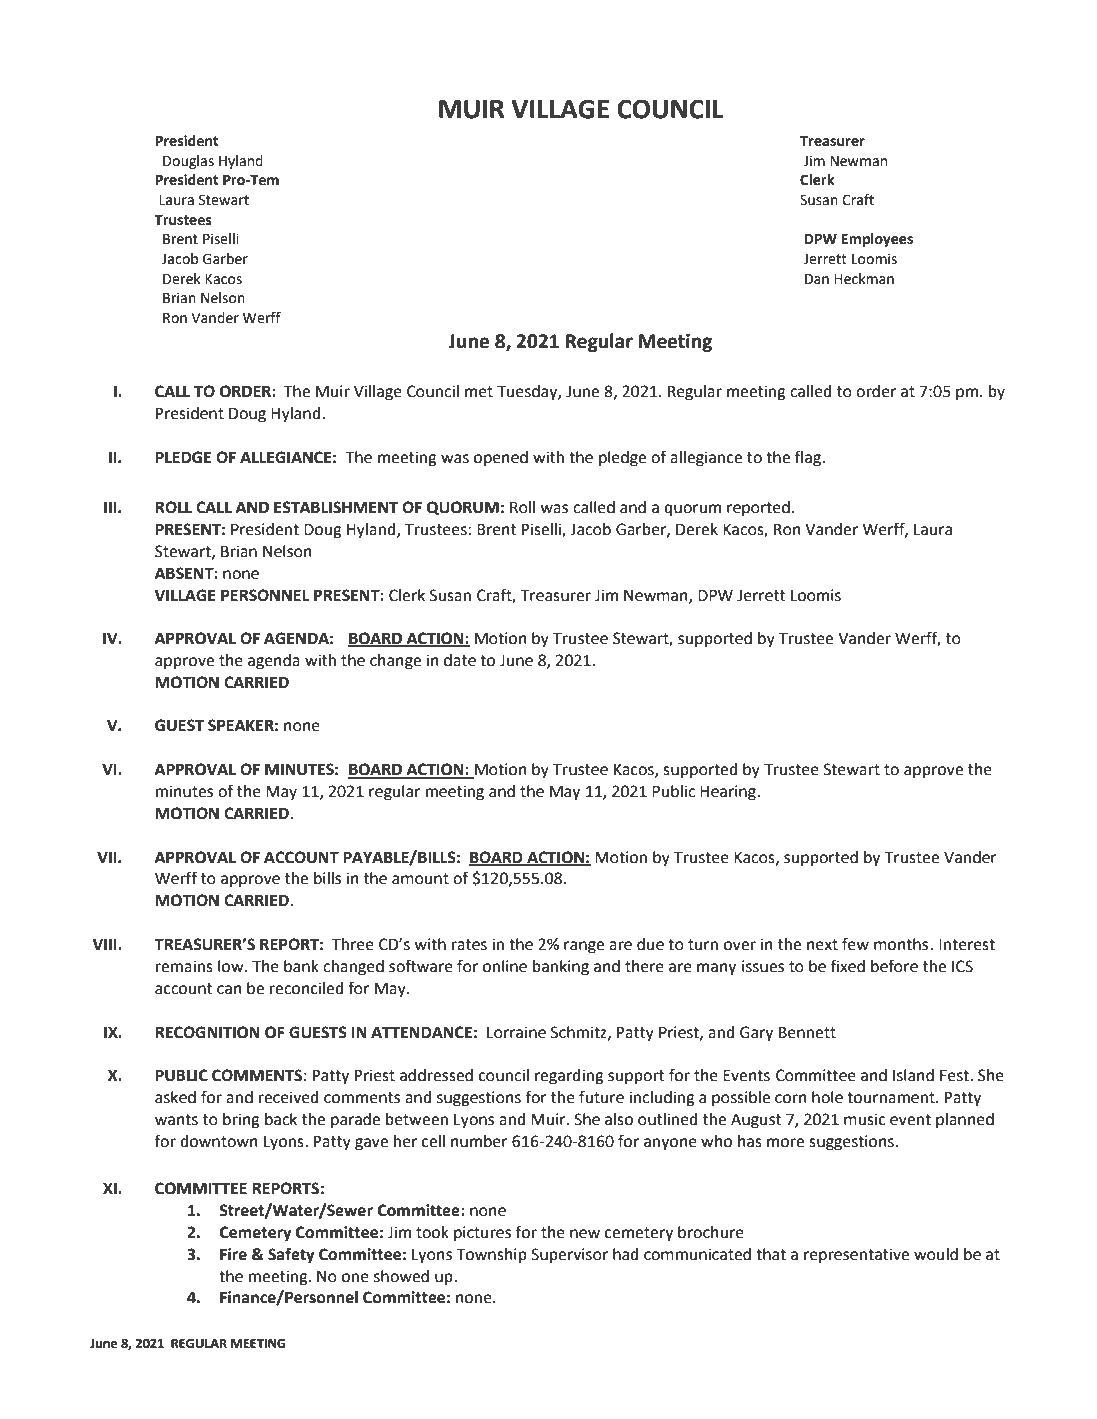 This screenshot has width=1097, height=1419. Describe the element at coordinates (336, 507) in the screenshot. I see `ESTABLISHMENT` at that location.
